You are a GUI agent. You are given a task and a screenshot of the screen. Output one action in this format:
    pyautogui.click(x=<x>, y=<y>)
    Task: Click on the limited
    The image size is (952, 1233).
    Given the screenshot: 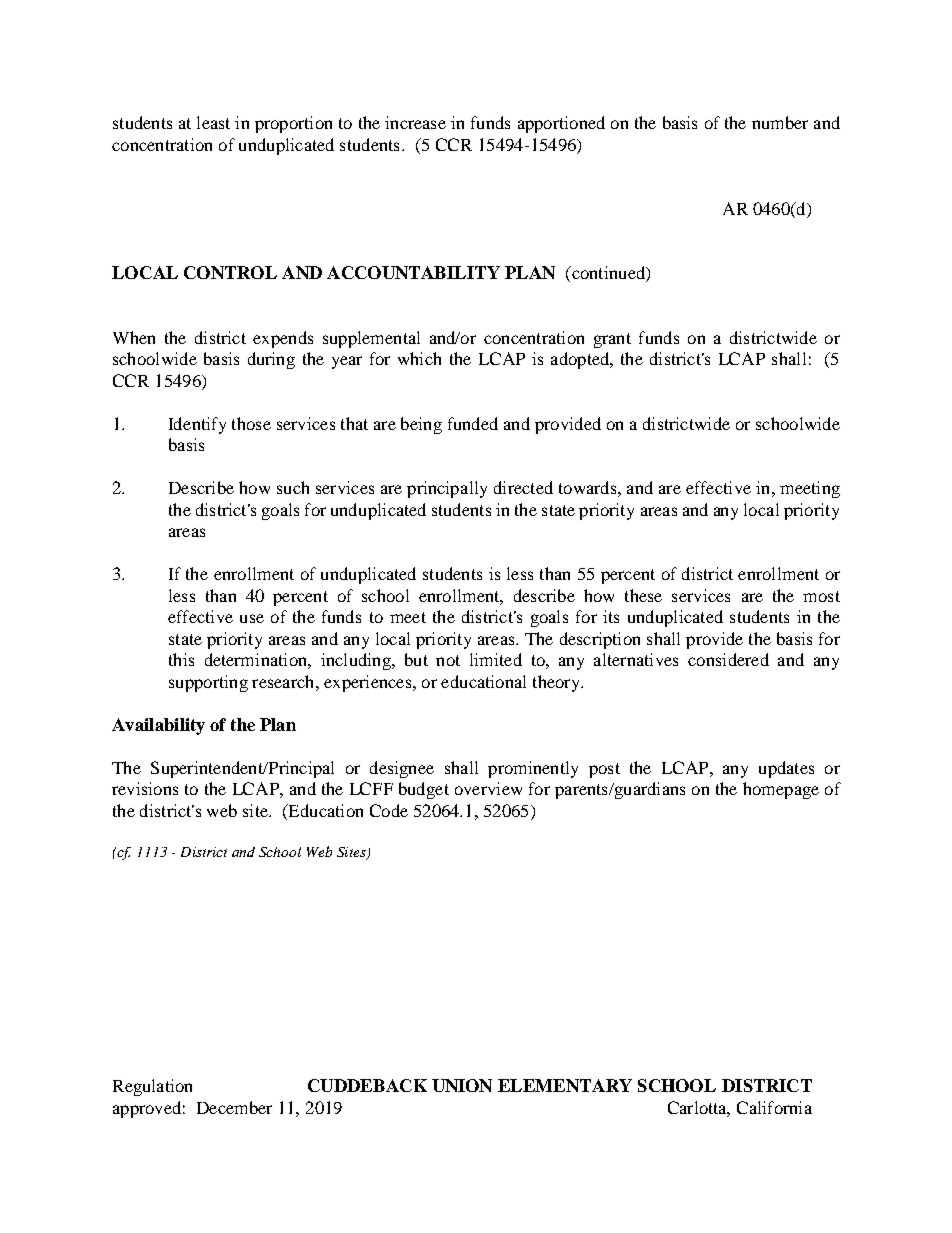 What is the action you would take?
    pyautogui.click(x=496, y=659)
